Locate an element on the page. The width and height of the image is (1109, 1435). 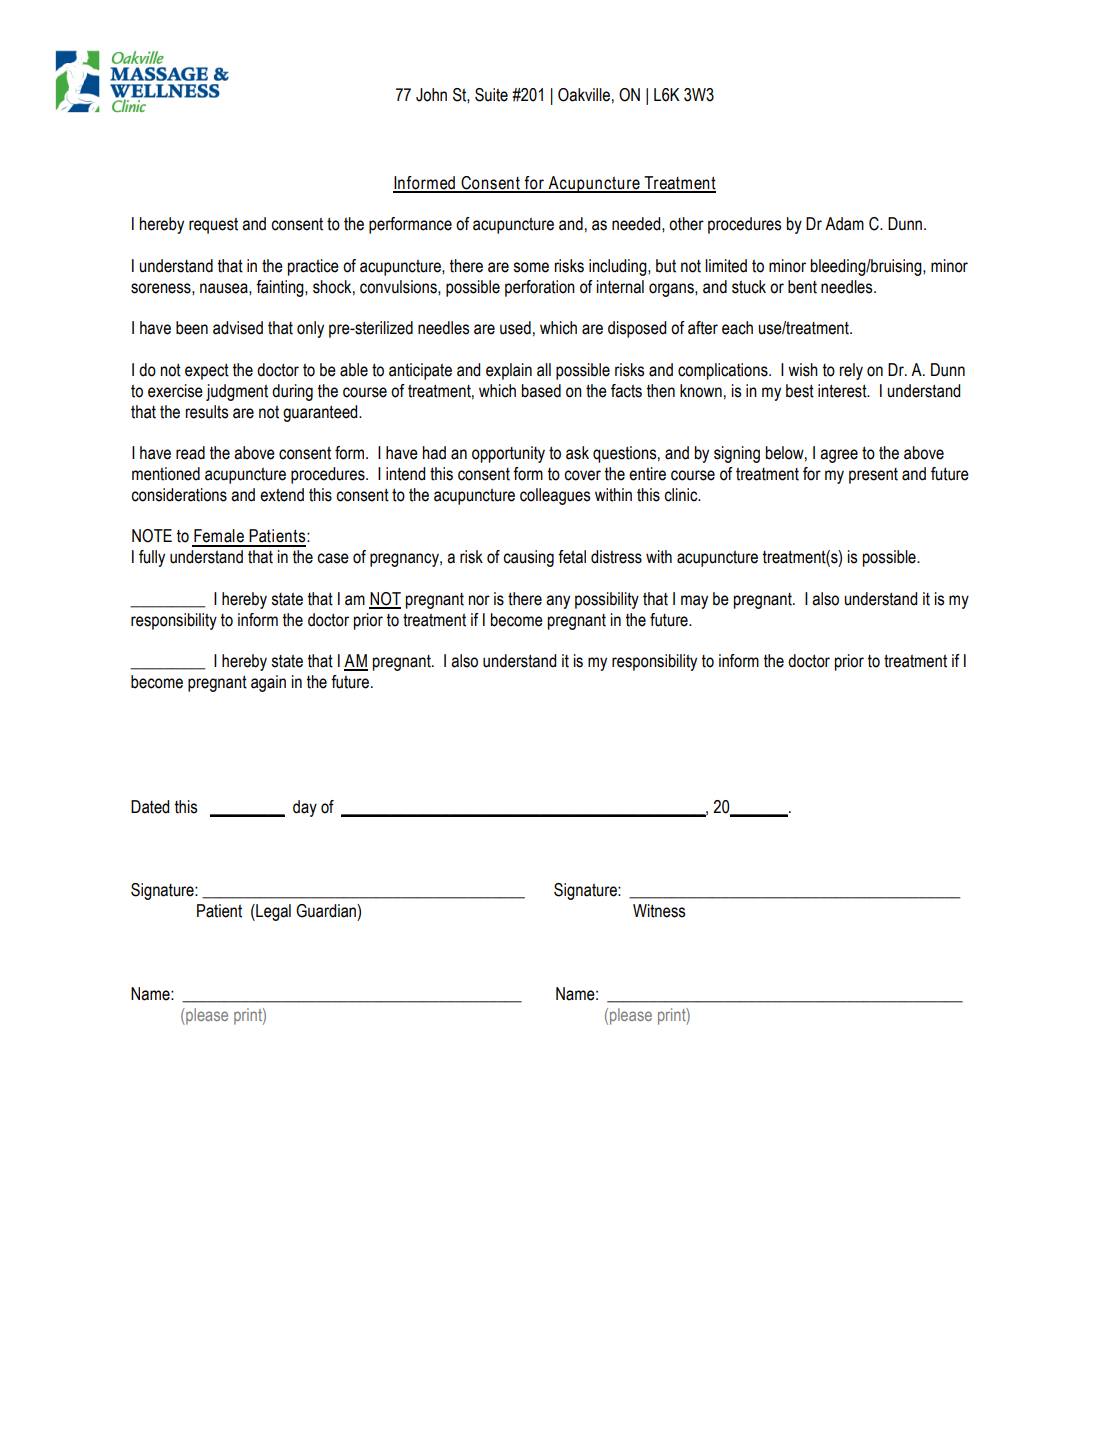
agree is located at coordinates (839, 456).
